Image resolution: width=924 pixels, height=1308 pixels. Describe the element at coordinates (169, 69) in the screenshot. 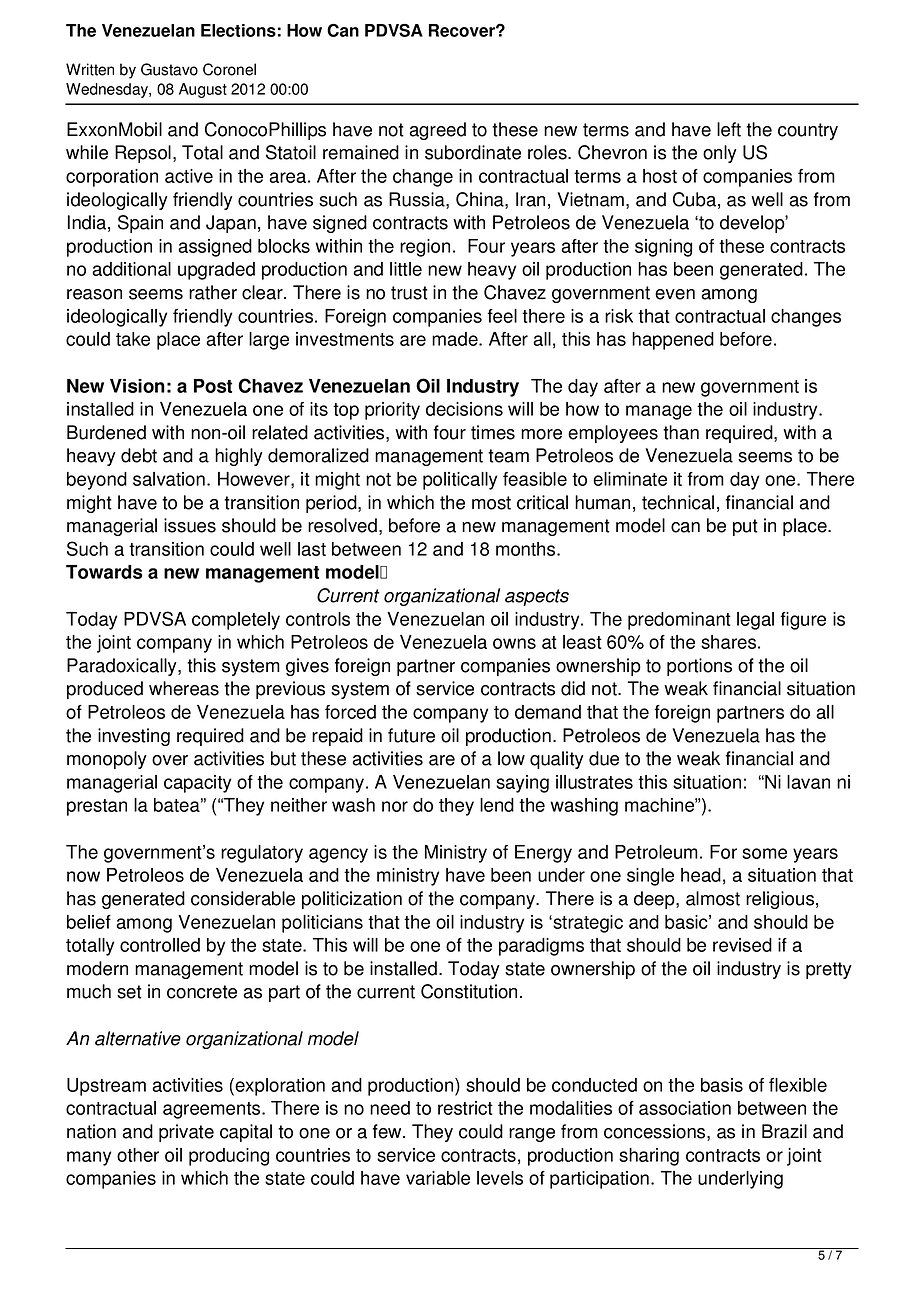

I see `Gustavo` at that location.
